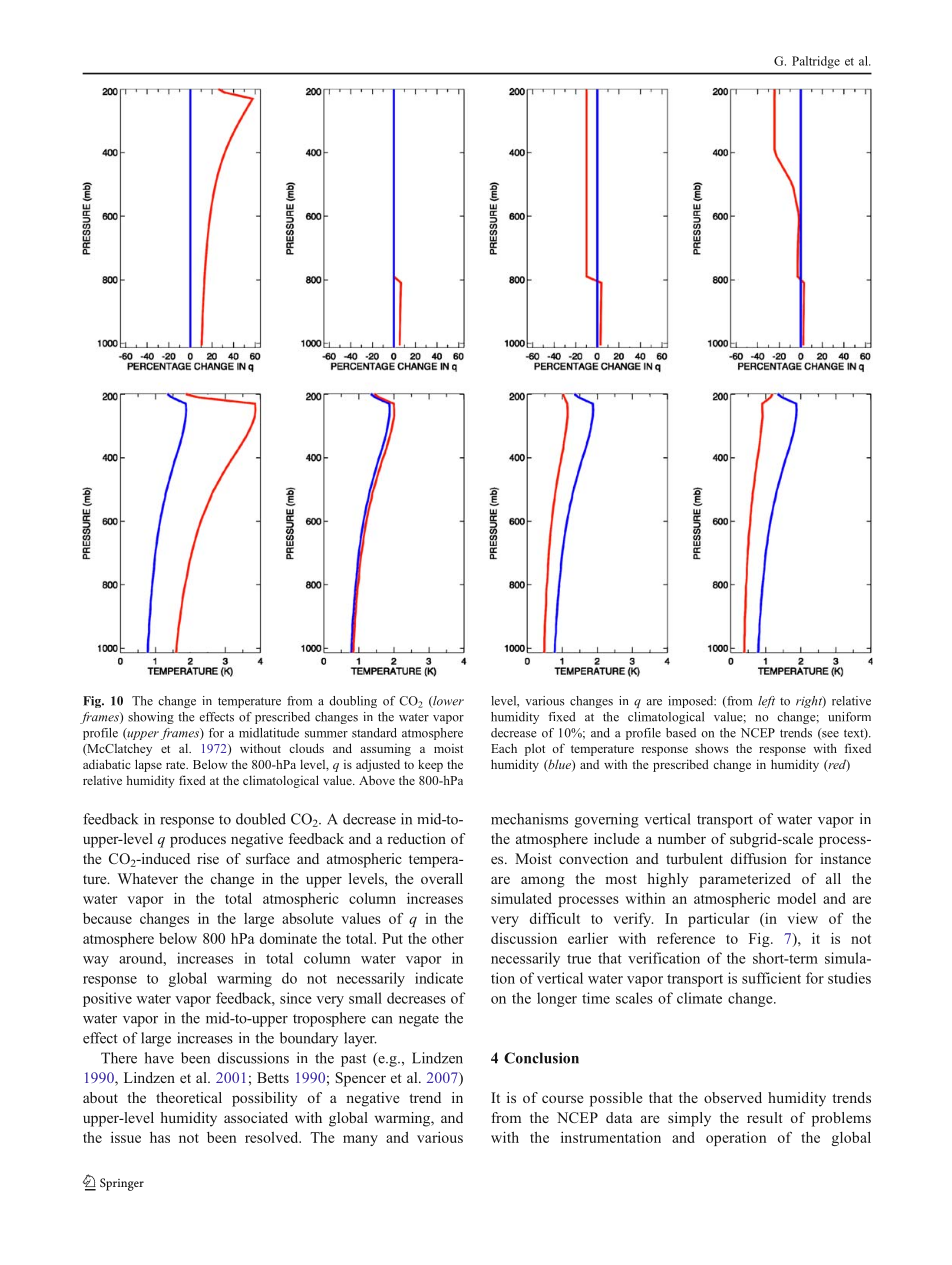 The height and width of the screenshot is (1265, 952). I want to click on positive, so click(107, 999).
